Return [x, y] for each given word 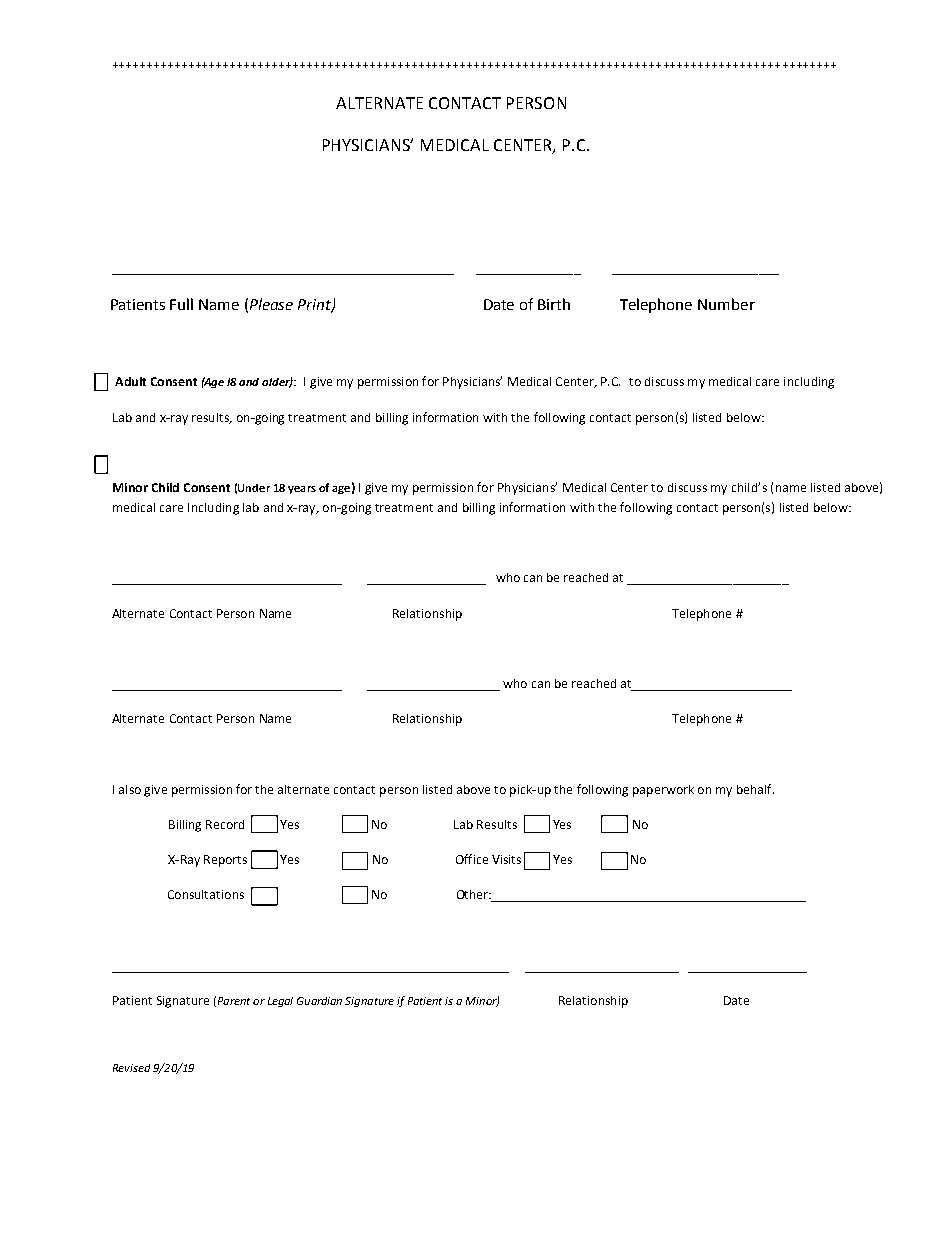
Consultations [206, 894]
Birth [554, 304]
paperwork [663, 791]
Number [726, 304]
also [130, 789]
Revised [131, 1068]
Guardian [319, 1001]
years [302, 490]
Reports [225, 861]
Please [271, 304]
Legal [280, 1002]
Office [472, 859]
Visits [506, 859]
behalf [755, 789]
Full [181, 304]
